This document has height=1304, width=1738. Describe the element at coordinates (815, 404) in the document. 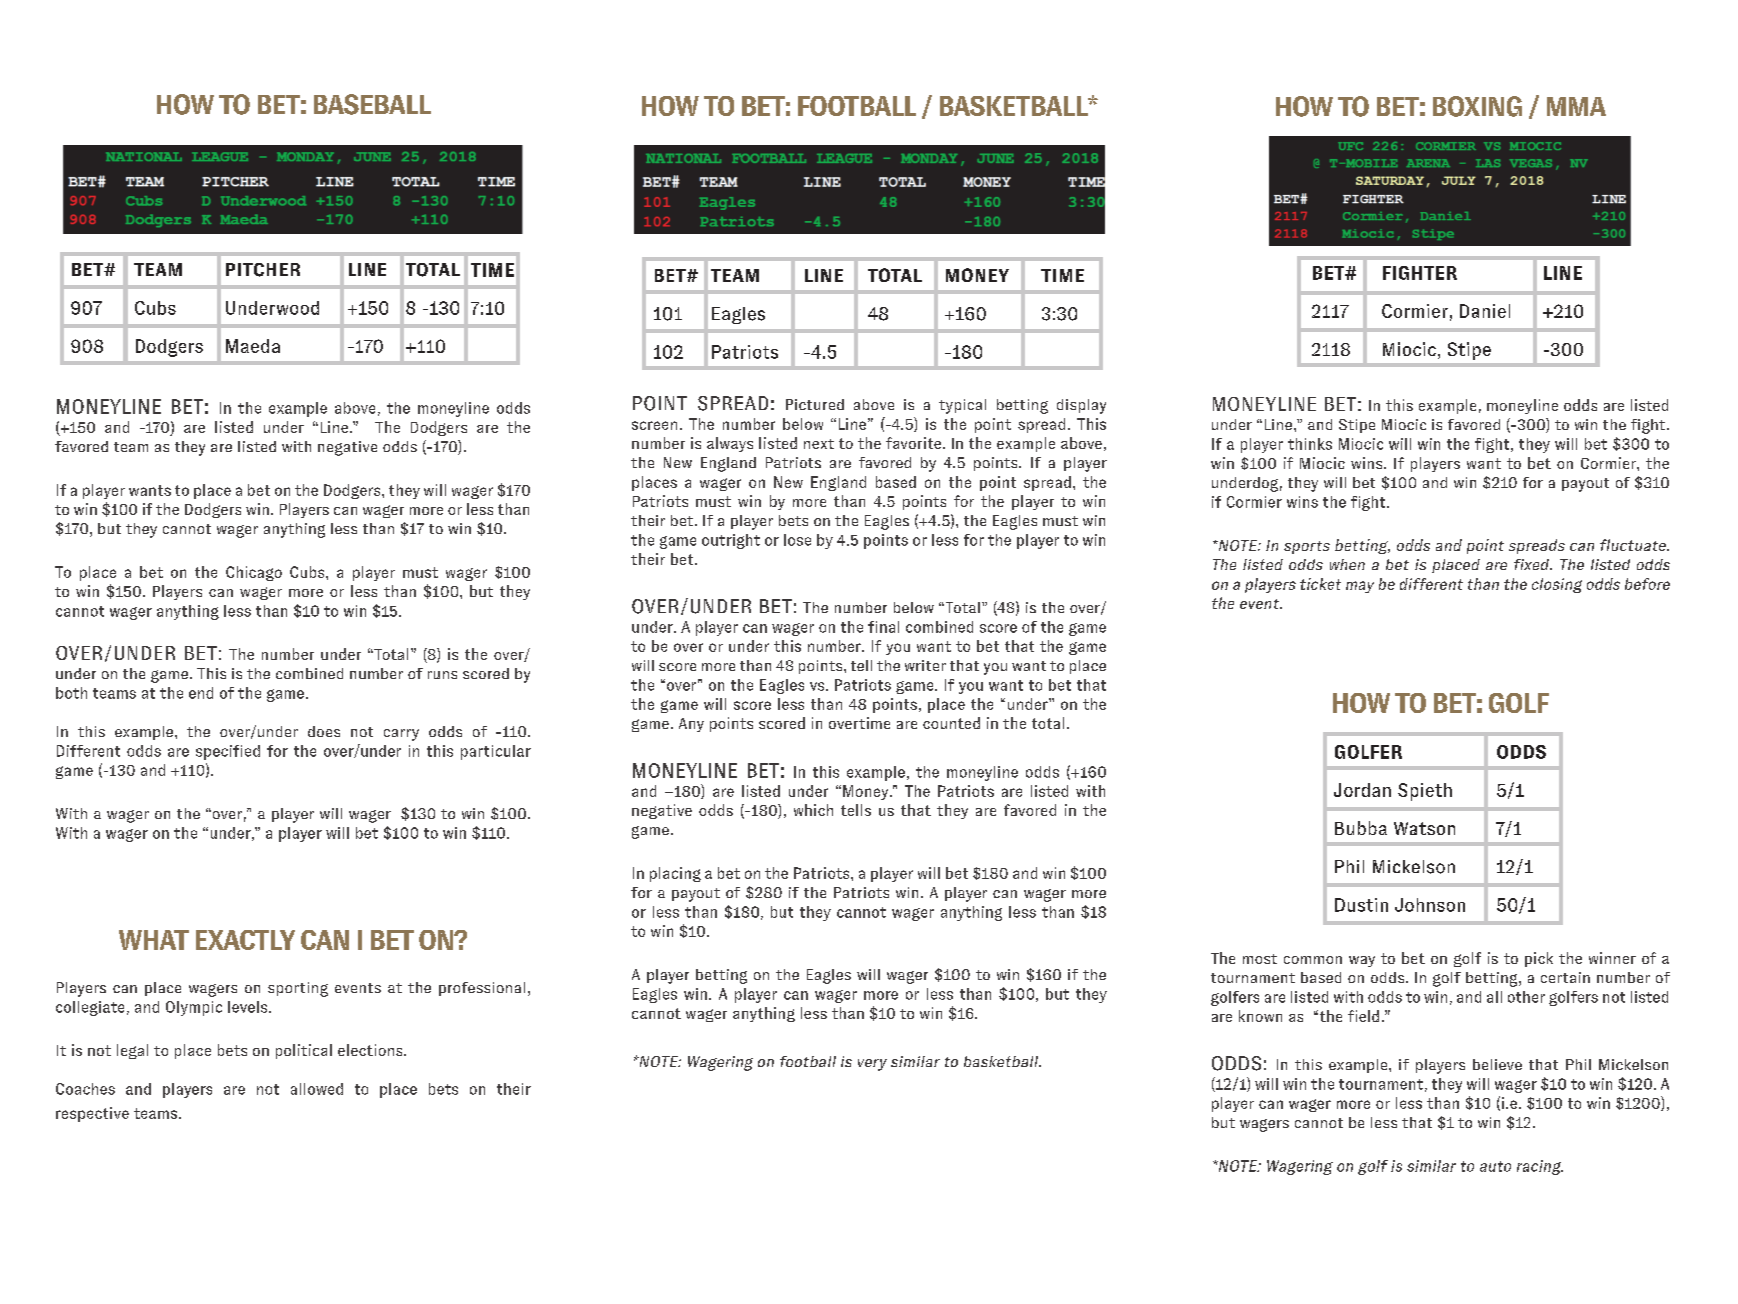

I see `Pictured` at that location.
